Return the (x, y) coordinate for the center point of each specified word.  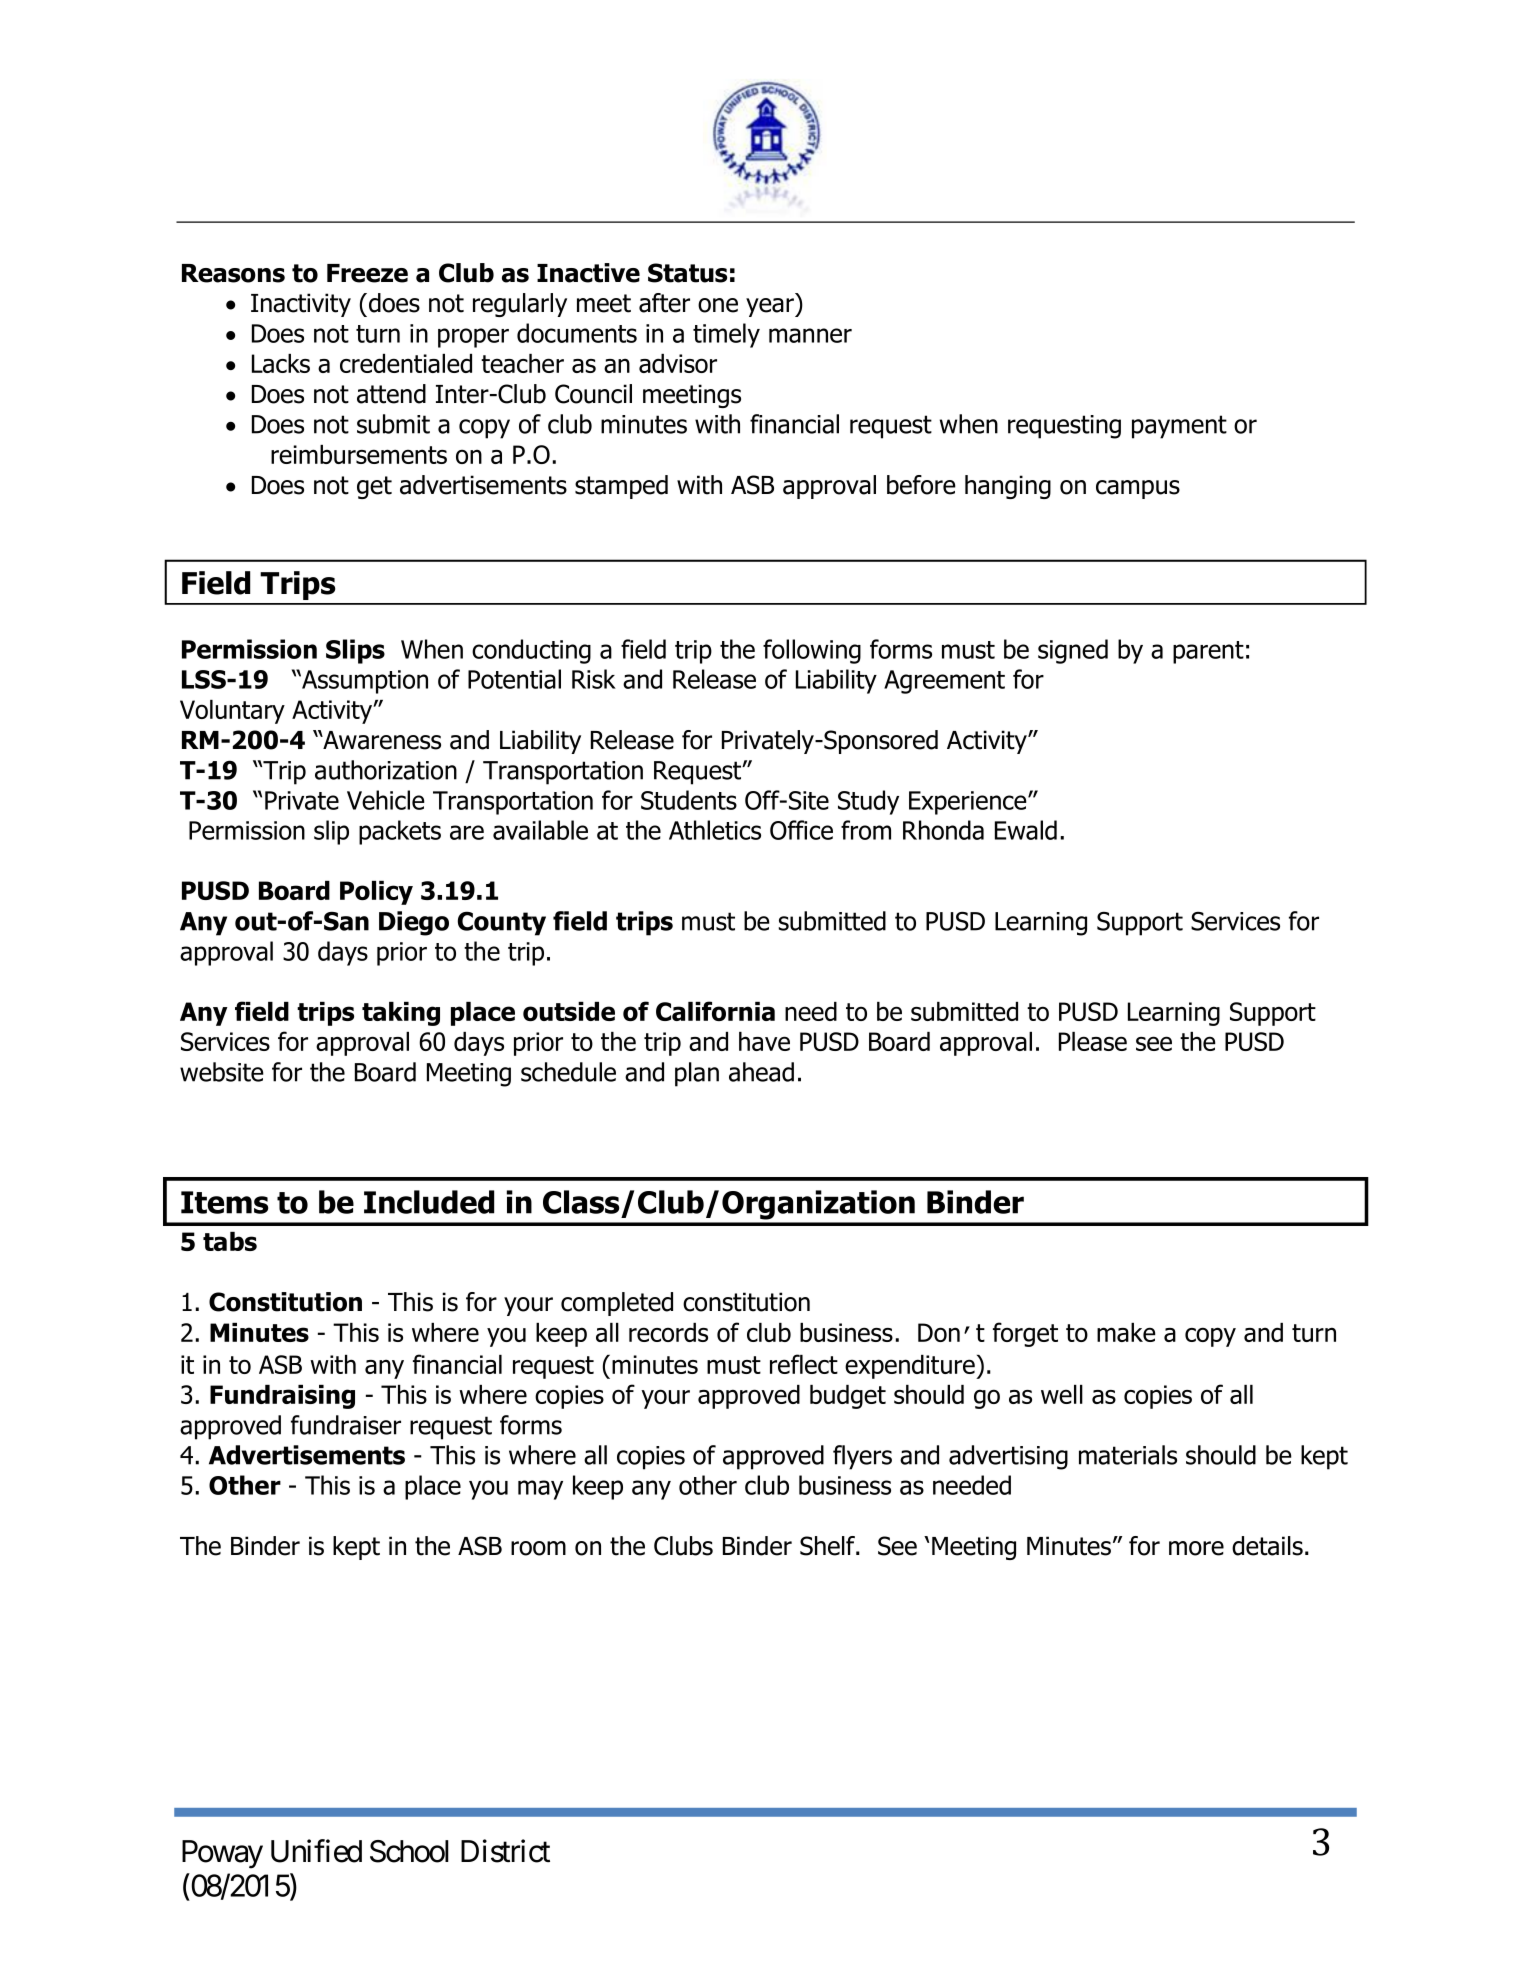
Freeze (367, 273)
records (668, 1332)
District (505, 1851)
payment (1179, 427)
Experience (969, 803)
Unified (316, 1851)
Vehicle (386, 800)
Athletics (715, 830)
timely (726, 335)
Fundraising (282, 1397)
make (1126, 1332)
